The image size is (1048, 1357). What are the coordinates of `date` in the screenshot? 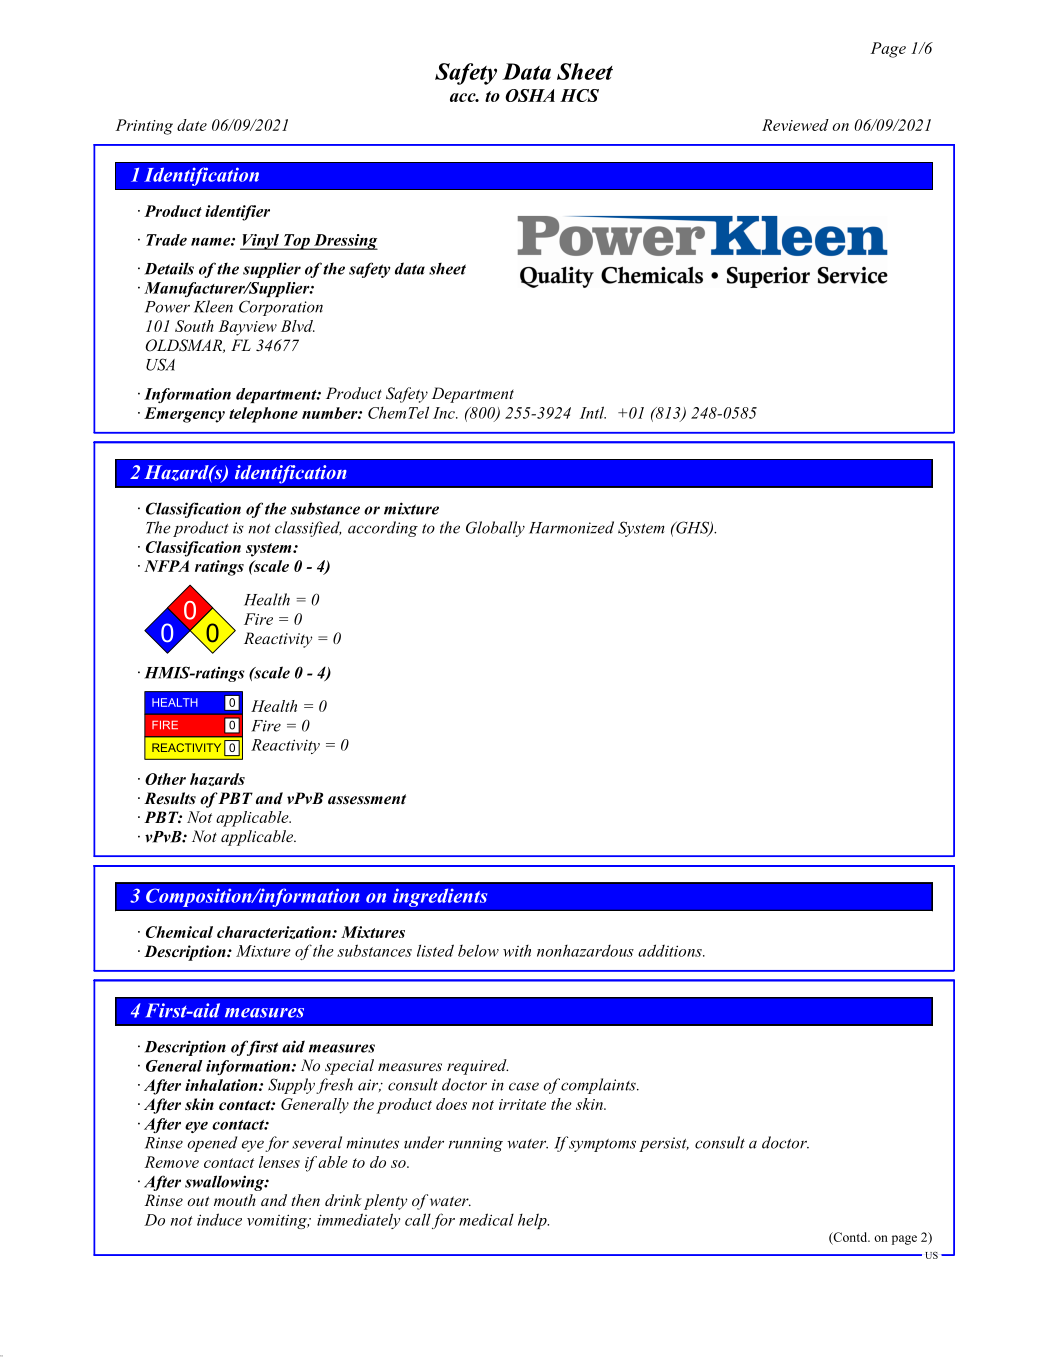 It's located at (192, 125).
